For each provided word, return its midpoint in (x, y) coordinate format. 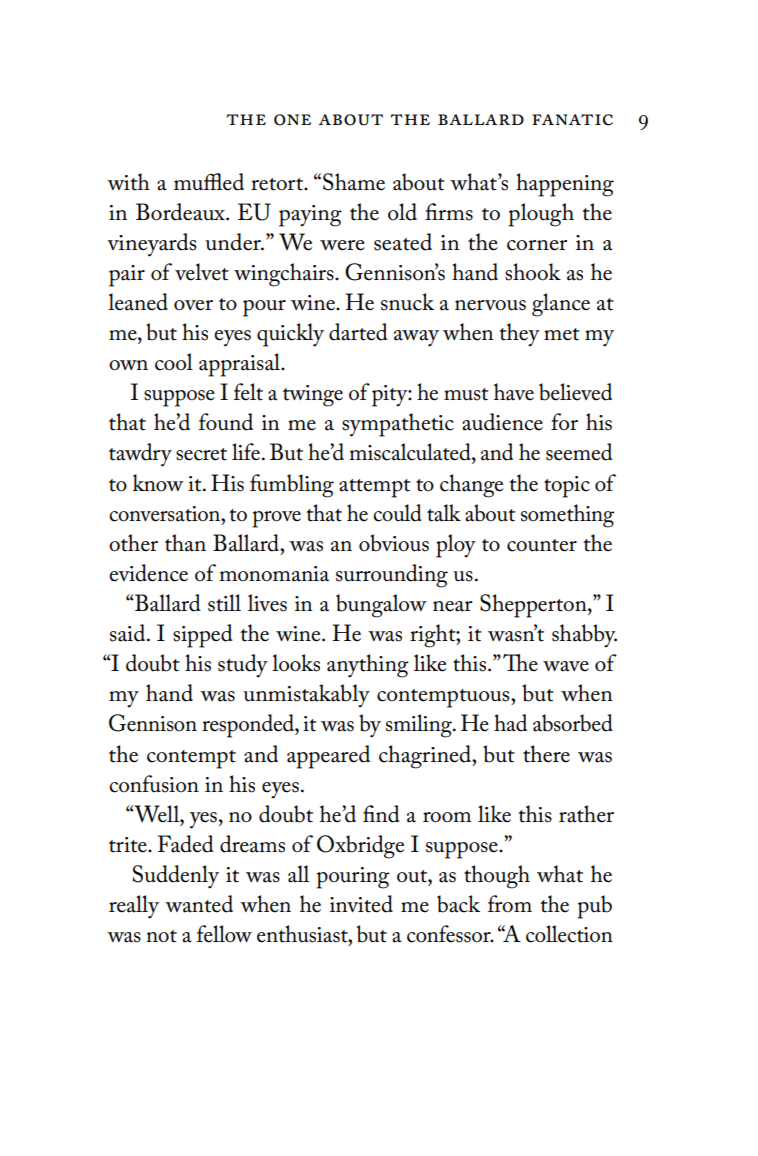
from (510, 904)
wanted (199, 904)
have (514, 392)
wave (566, 666)
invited (361, 904)
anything (368, 666)
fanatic (572, 120)
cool (174, 362)
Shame (354, 182)
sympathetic (398, 425)
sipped (203, 636)
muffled (209, 182)
